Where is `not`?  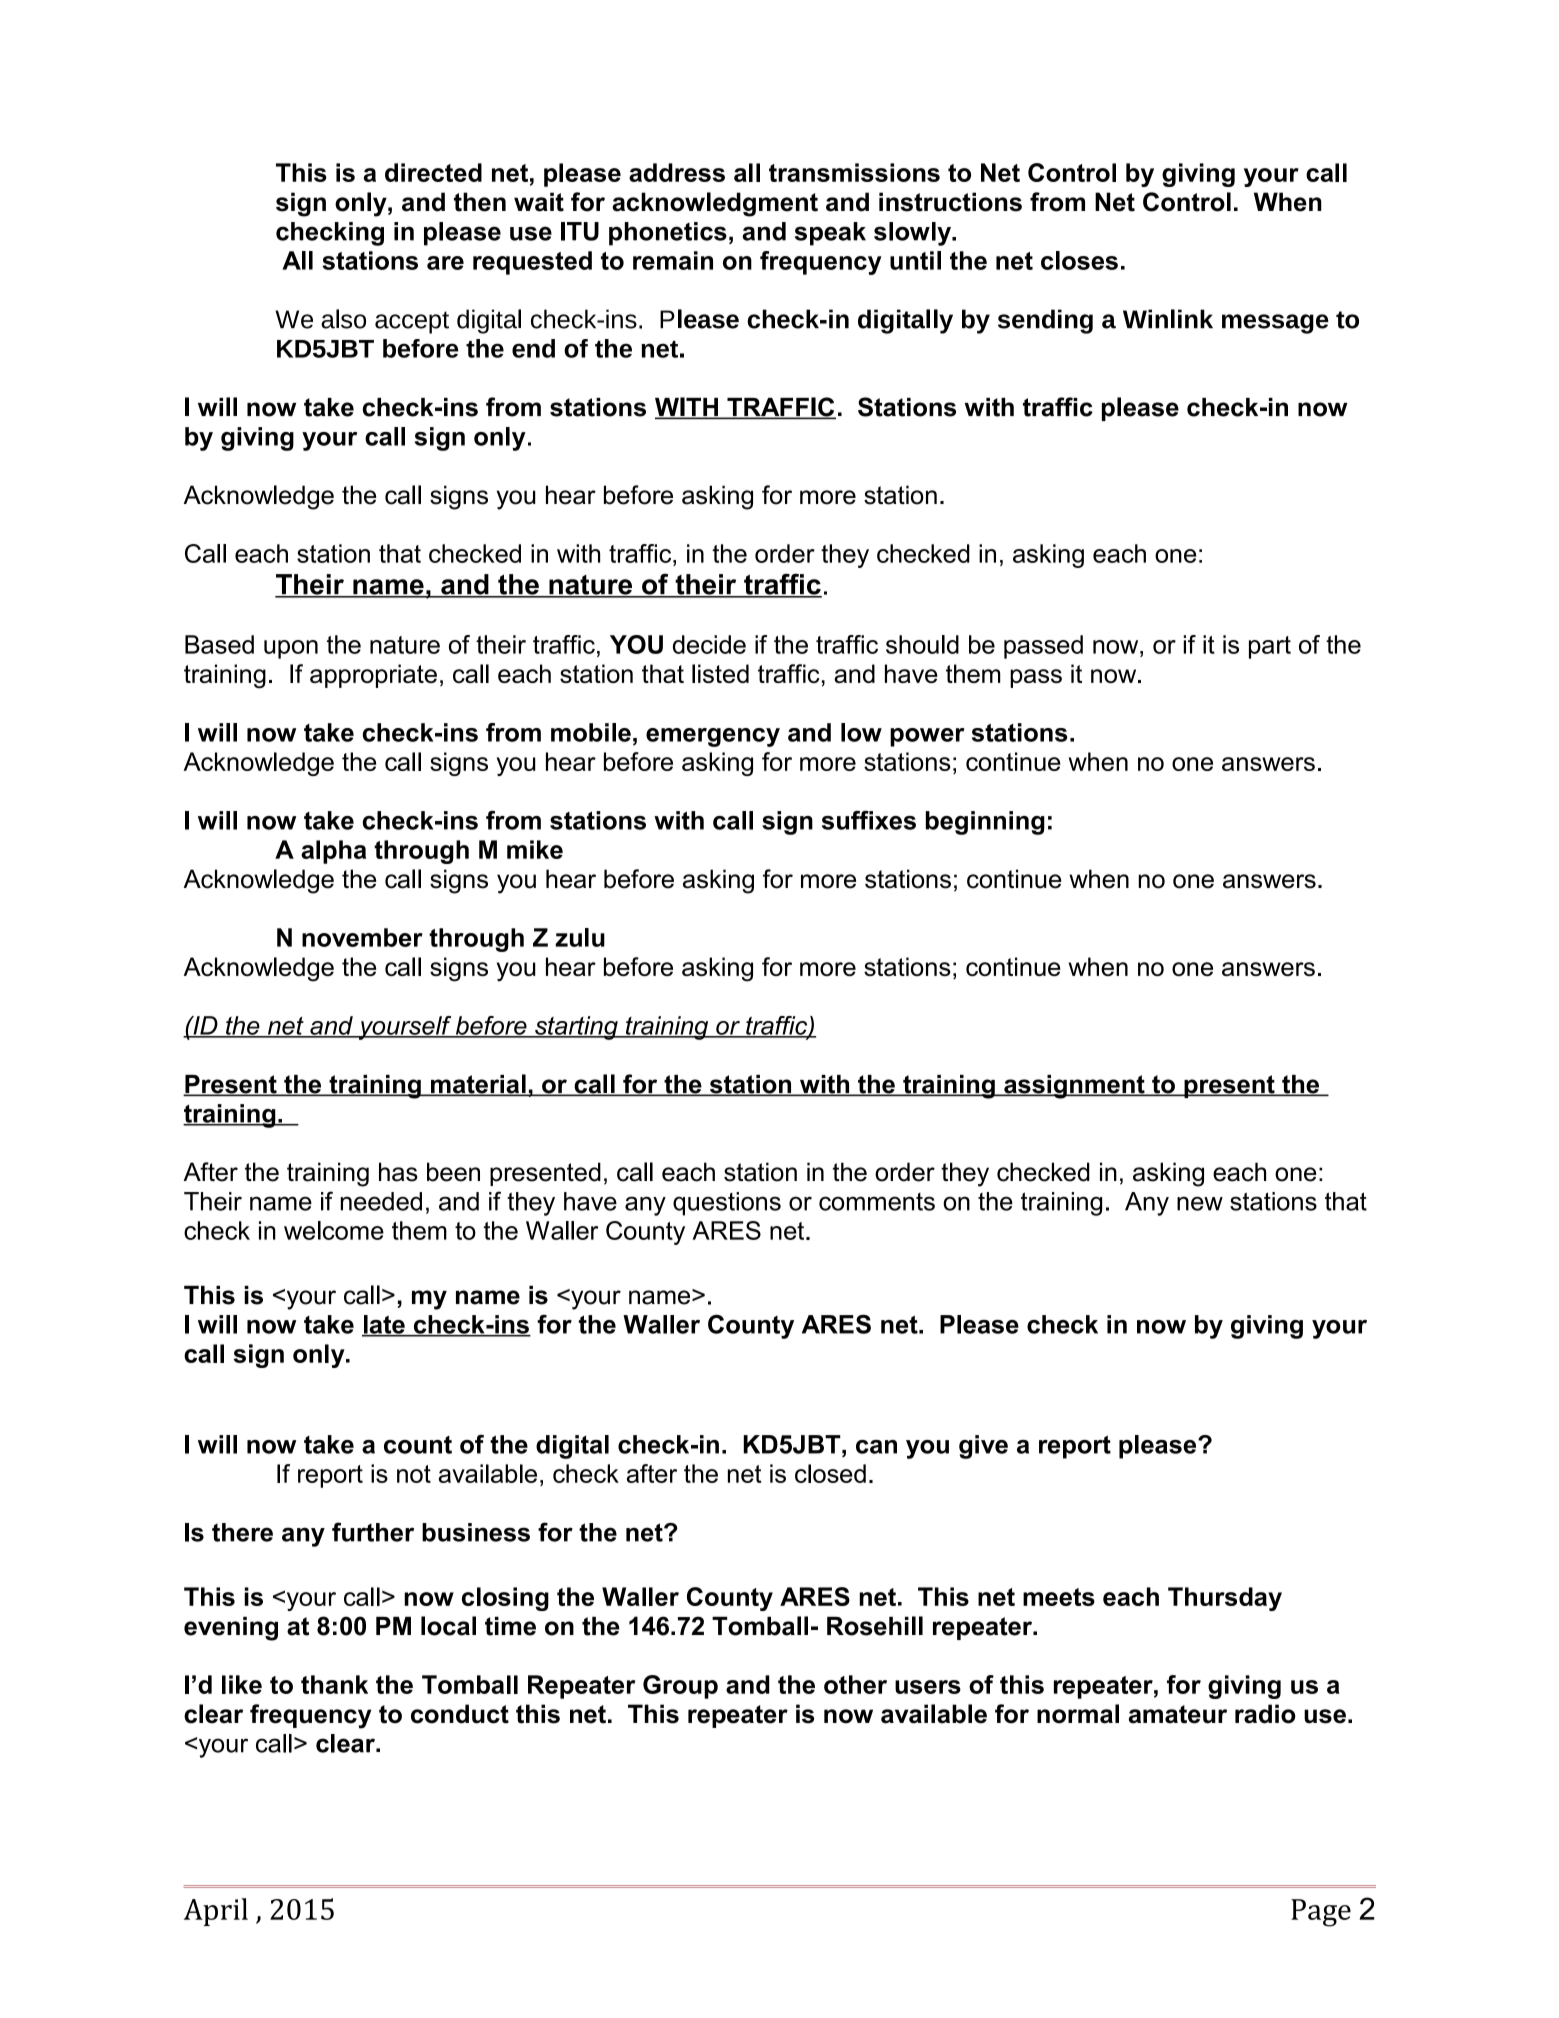
not is located at coordinates (414, 1474).
